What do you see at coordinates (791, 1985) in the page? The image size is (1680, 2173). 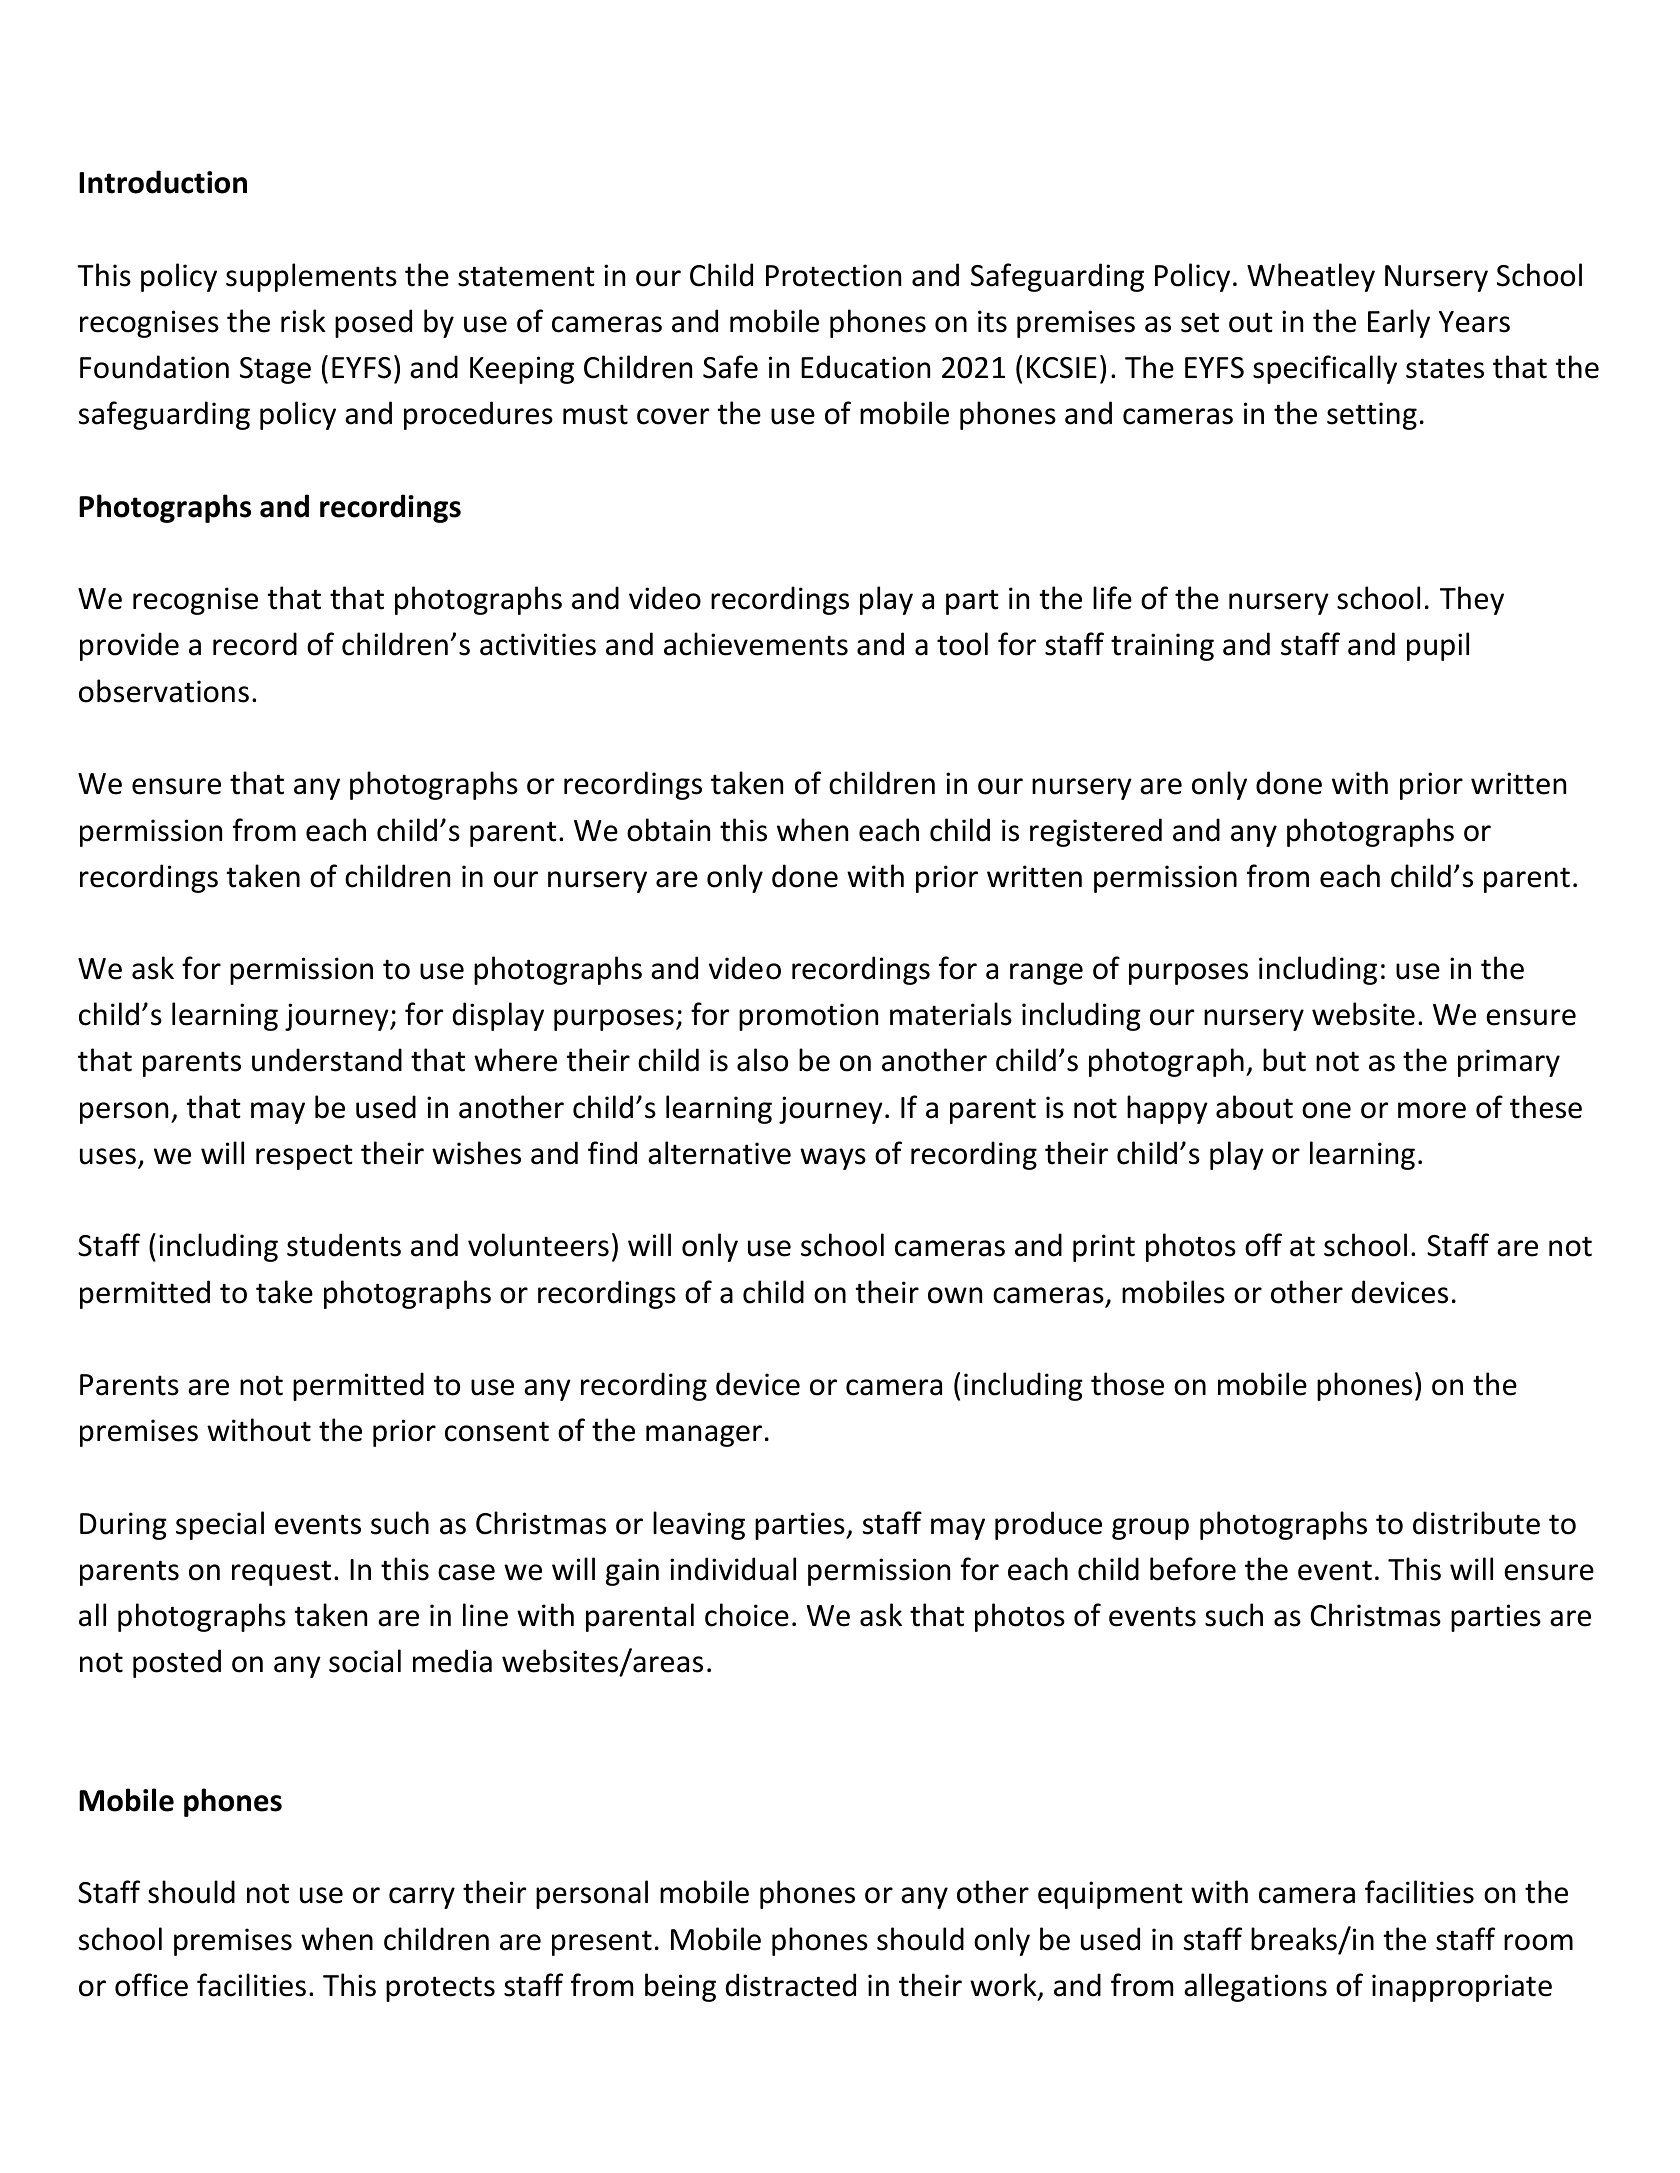 I see `distracted` at bounding box center [791, 1985].
